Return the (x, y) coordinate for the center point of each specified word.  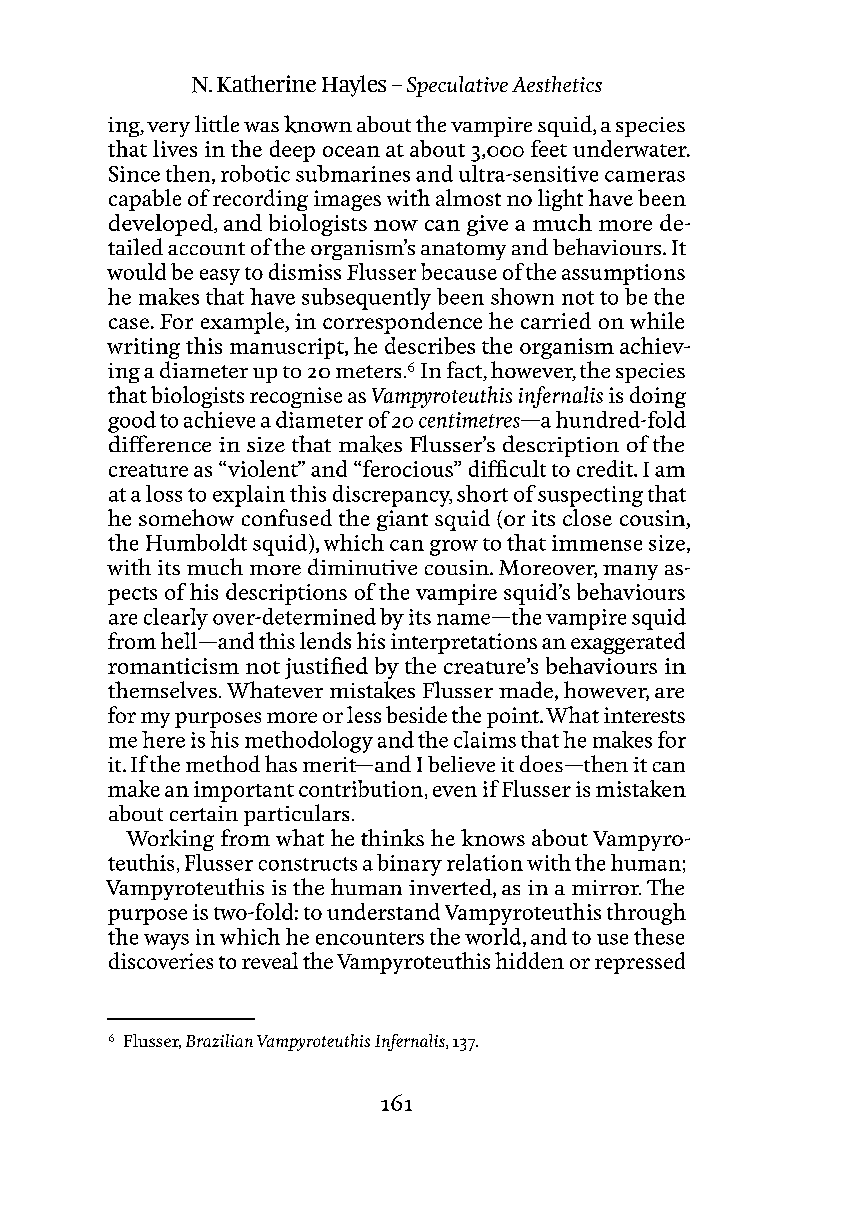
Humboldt (196, 542)
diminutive (362, 566)
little (217, 123)
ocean (351, 151)
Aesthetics (557, 84)
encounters (370, 938)
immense (597, 543)
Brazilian (219, 1040)
